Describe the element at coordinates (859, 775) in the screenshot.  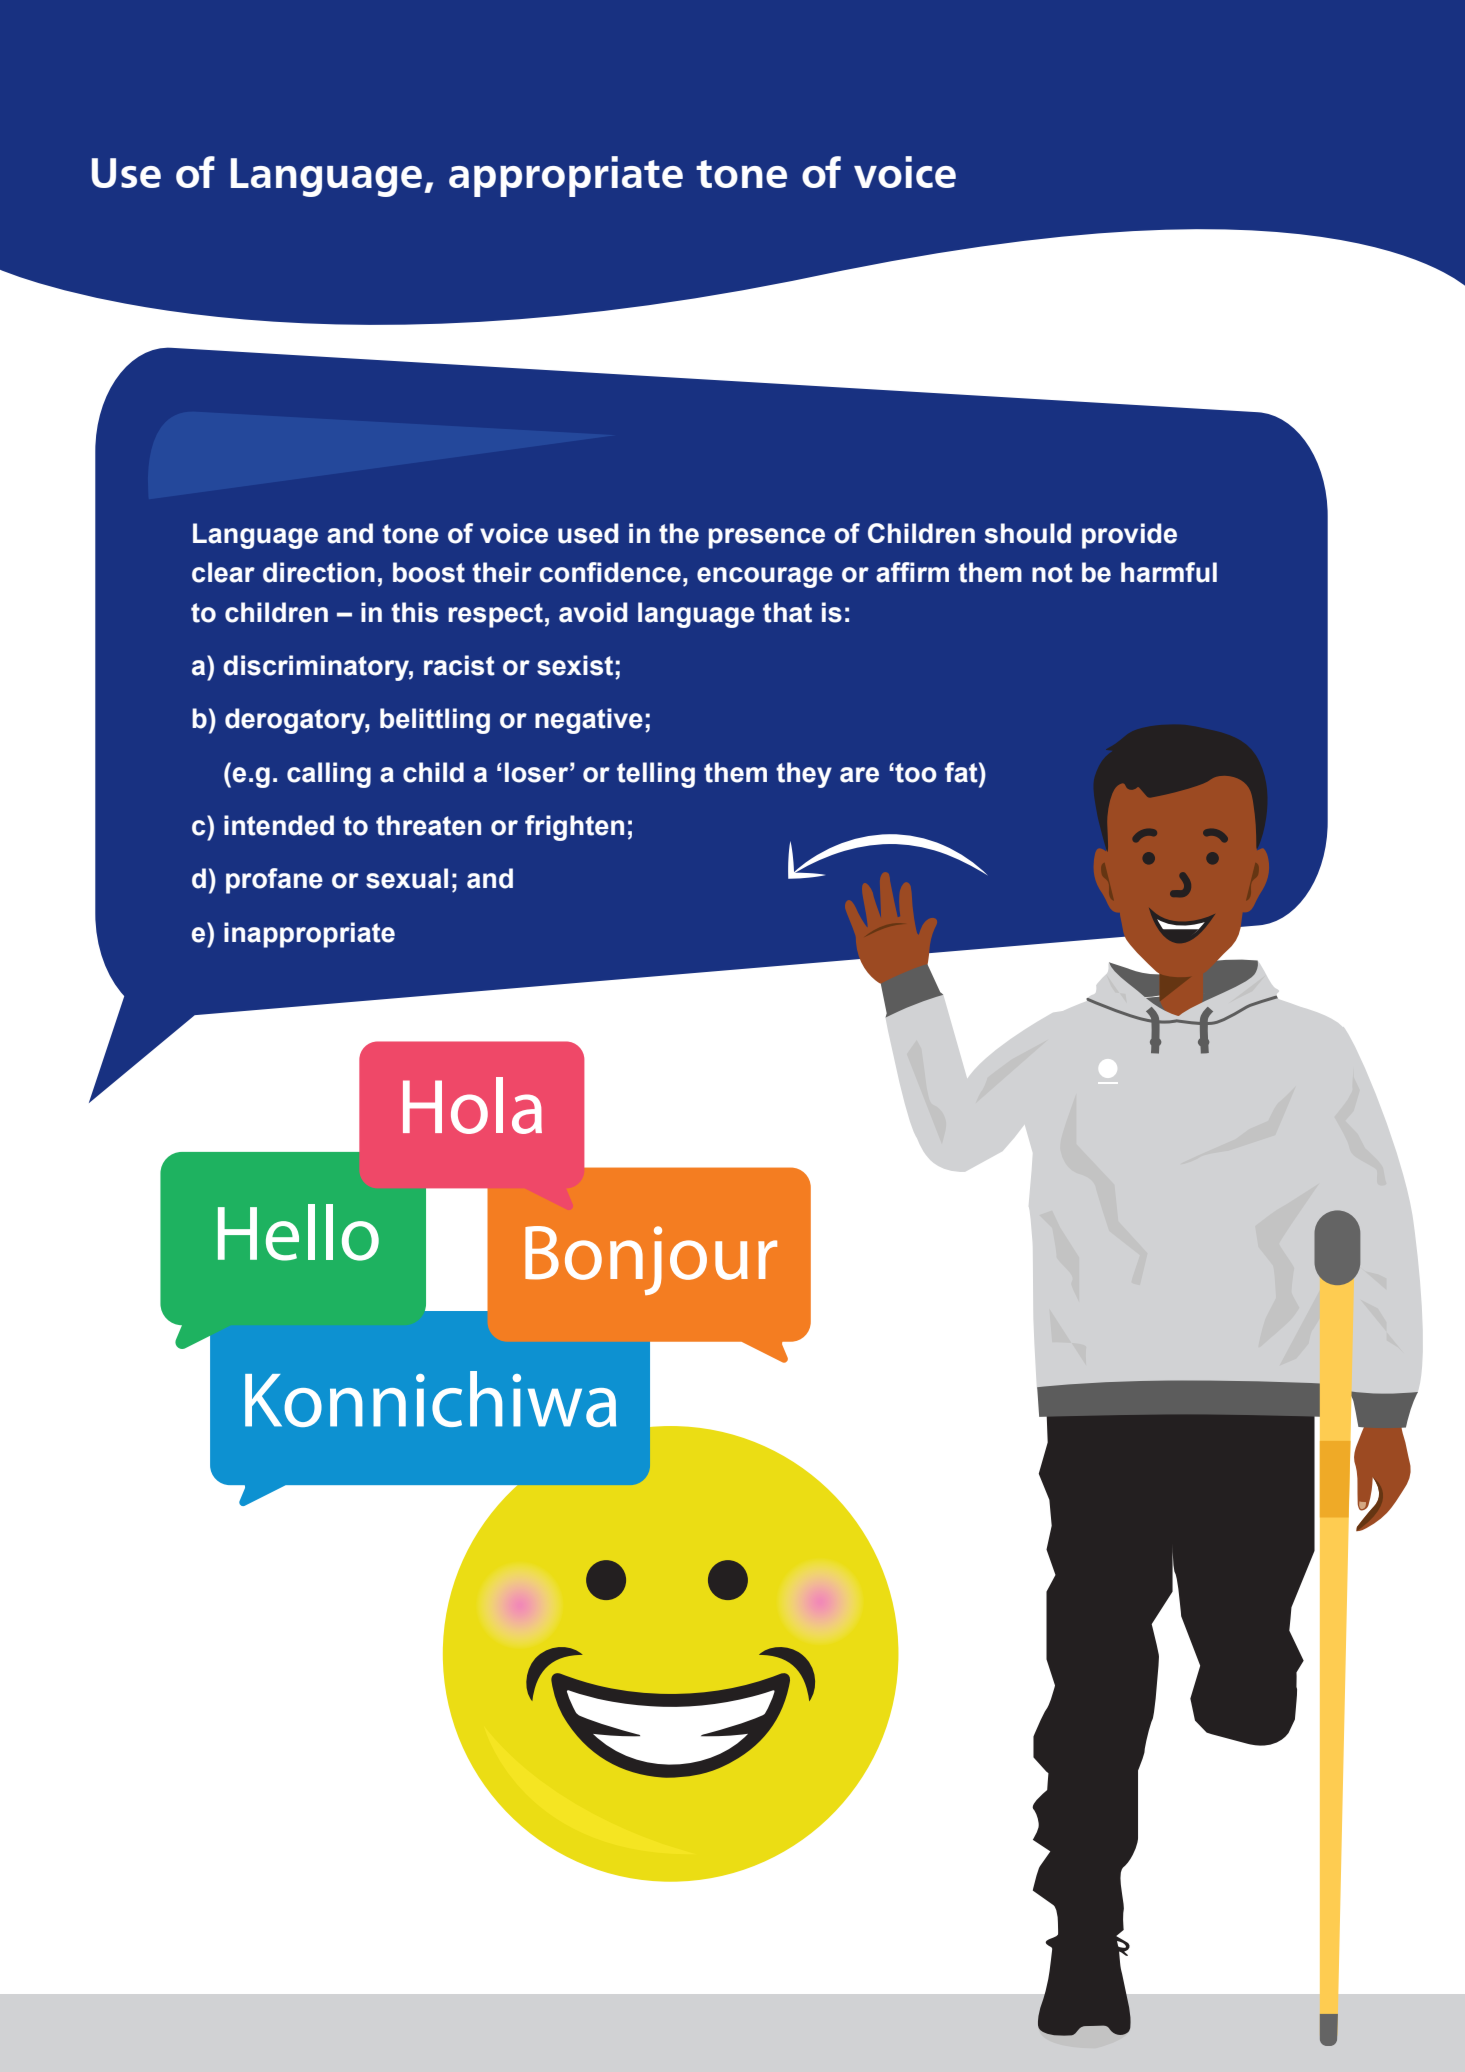
I see `are` at that location.
